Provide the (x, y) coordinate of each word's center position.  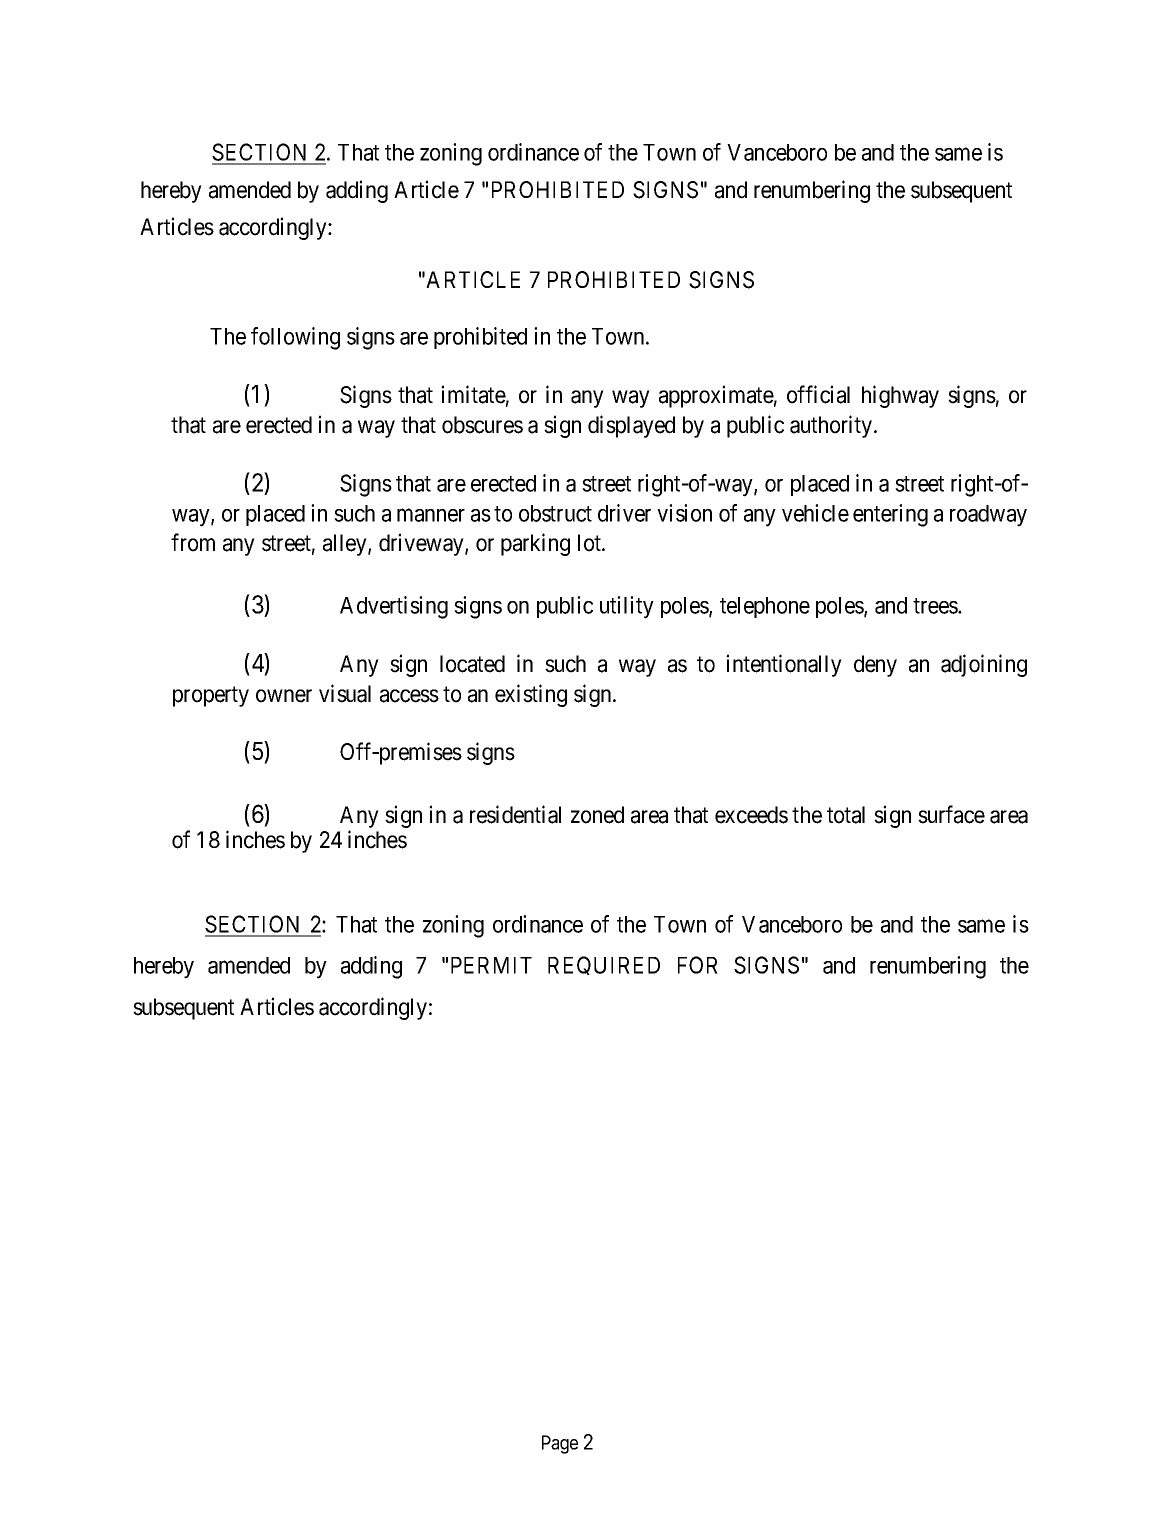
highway (900, 396)
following (295, 338)
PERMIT (491, 965)
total (846, 815)
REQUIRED (604, 965)
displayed (631, 426)
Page (560, 1444)
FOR (698, 965)
